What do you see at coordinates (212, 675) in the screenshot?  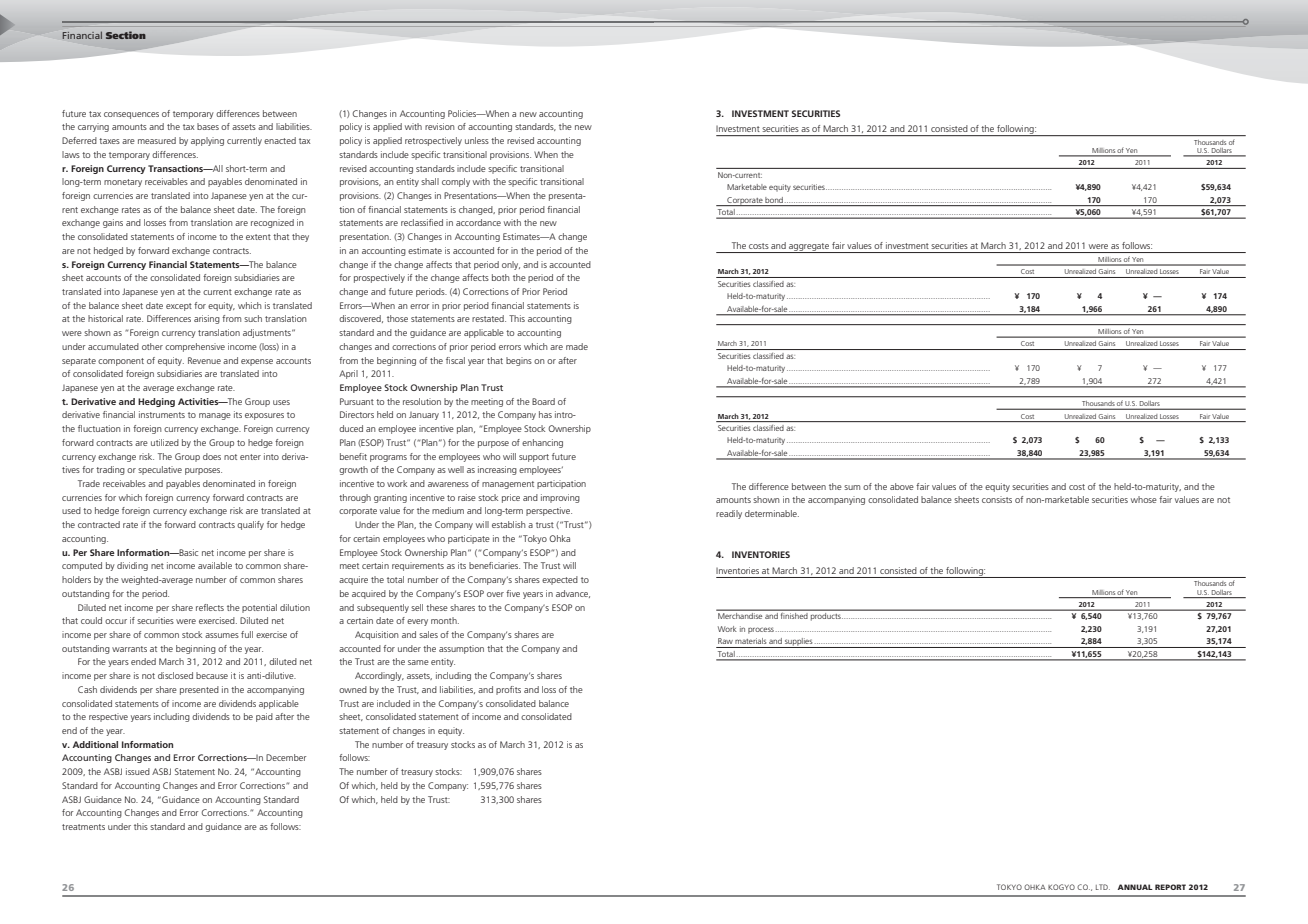 I see `because` at bounding box center [212, 675].
